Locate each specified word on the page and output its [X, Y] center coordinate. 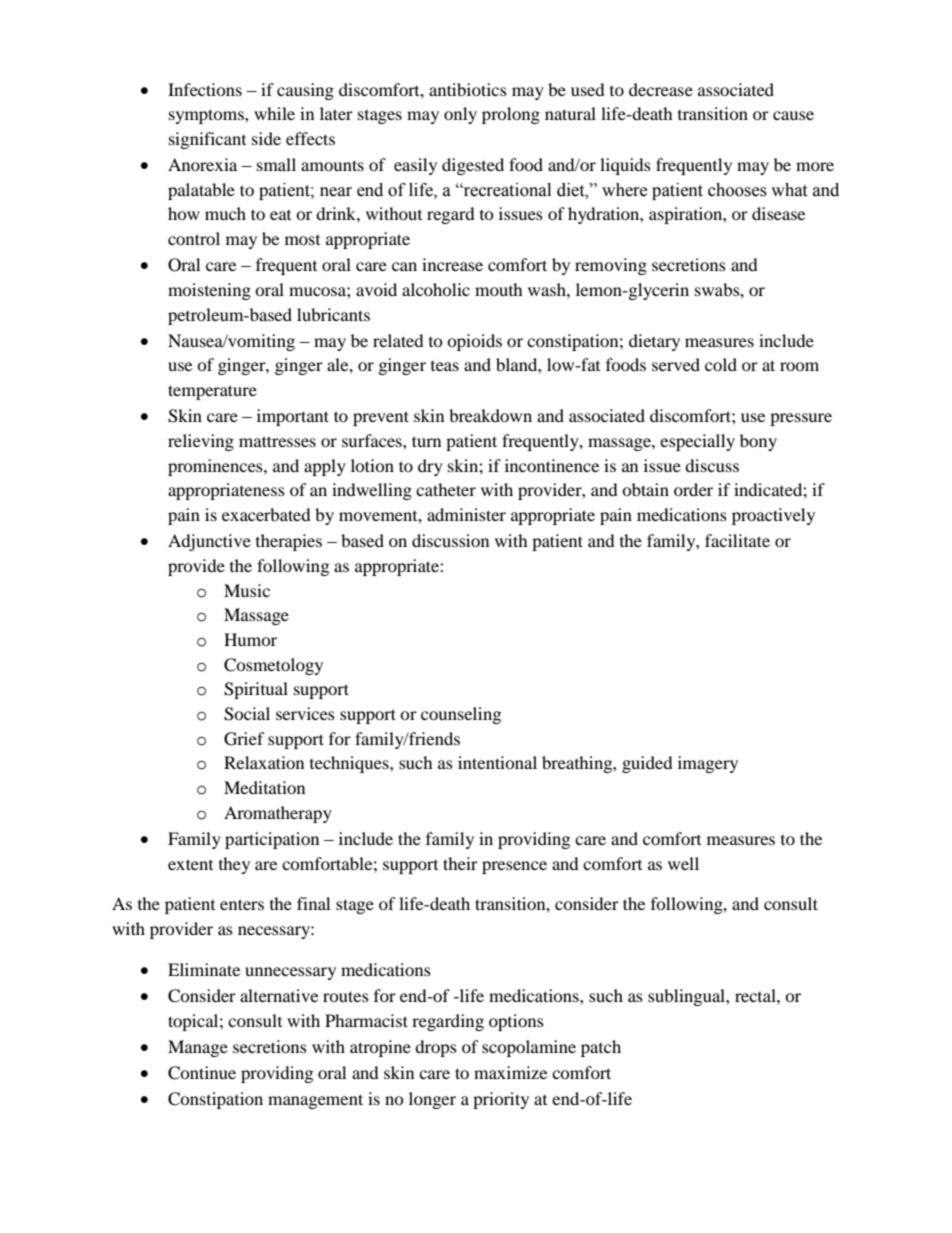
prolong [511, 115]
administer [466, 514]
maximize [510, 1072]
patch [601, 1048]
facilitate [737, 540]
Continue [202, 1073]
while [274, 113]
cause [793, 115]
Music [247, 590]
